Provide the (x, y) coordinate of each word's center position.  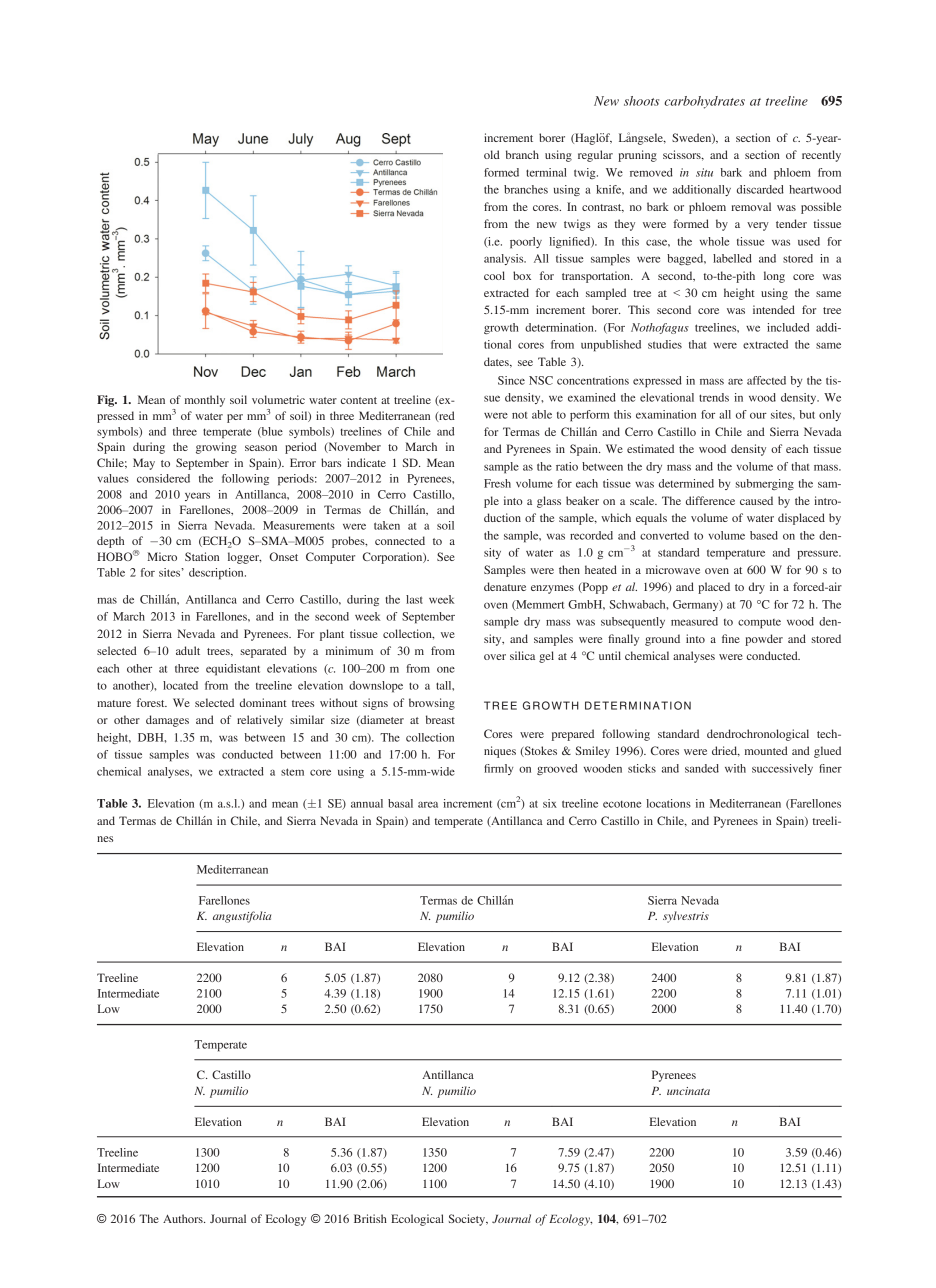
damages (167, 721)
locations (668, 803)
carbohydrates (704, 102)
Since (511, 380)
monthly (205, 401)
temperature (736, 554)
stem (292, 772)
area (428, 804)
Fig (107, 401)
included (788, 327)
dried (726, 751)
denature (505, 586)
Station (202, 556)
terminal (546, 172)
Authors (184, 1218)
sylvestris (686, 917)
